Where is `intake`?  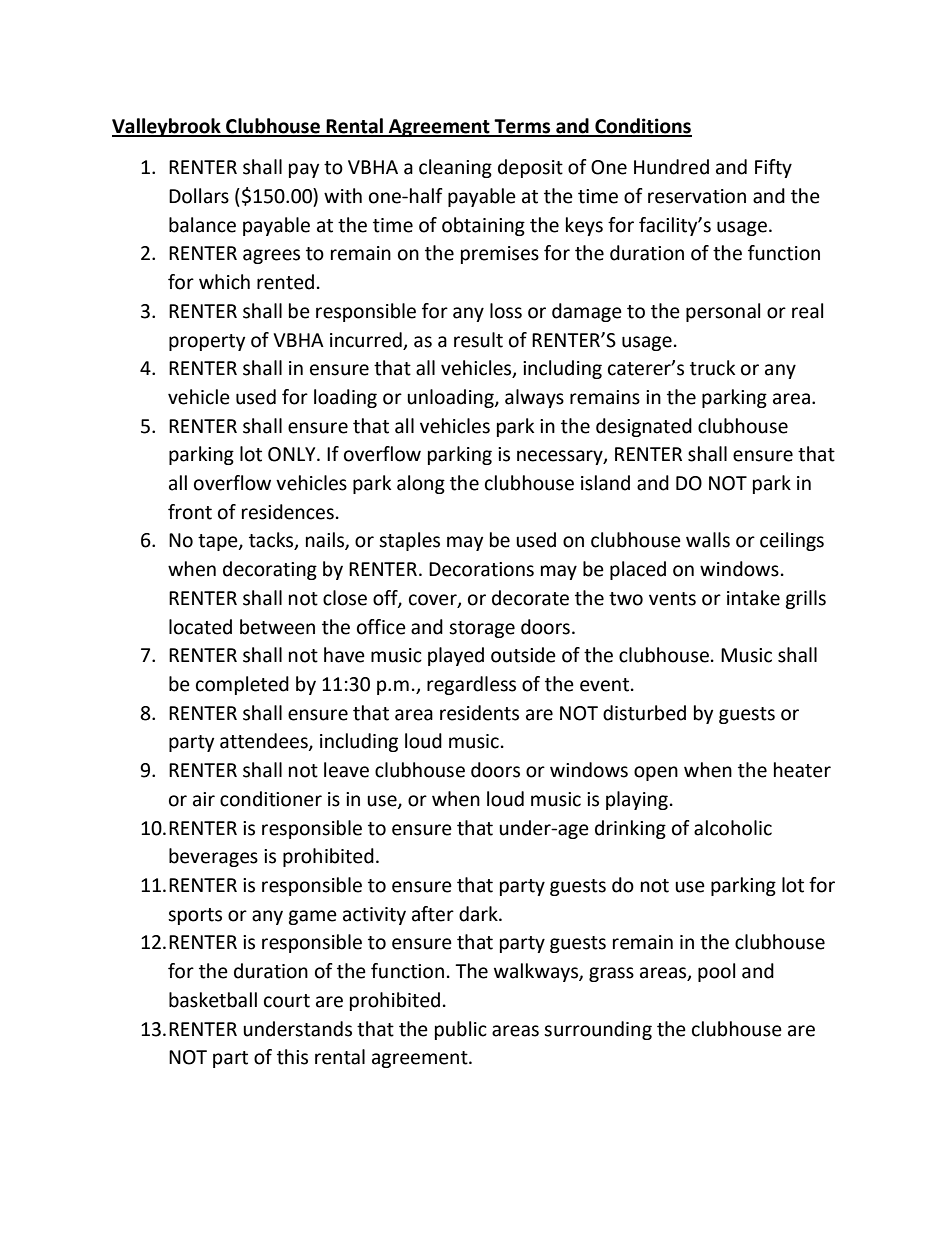 intake is located at coordinates (753, 598).
